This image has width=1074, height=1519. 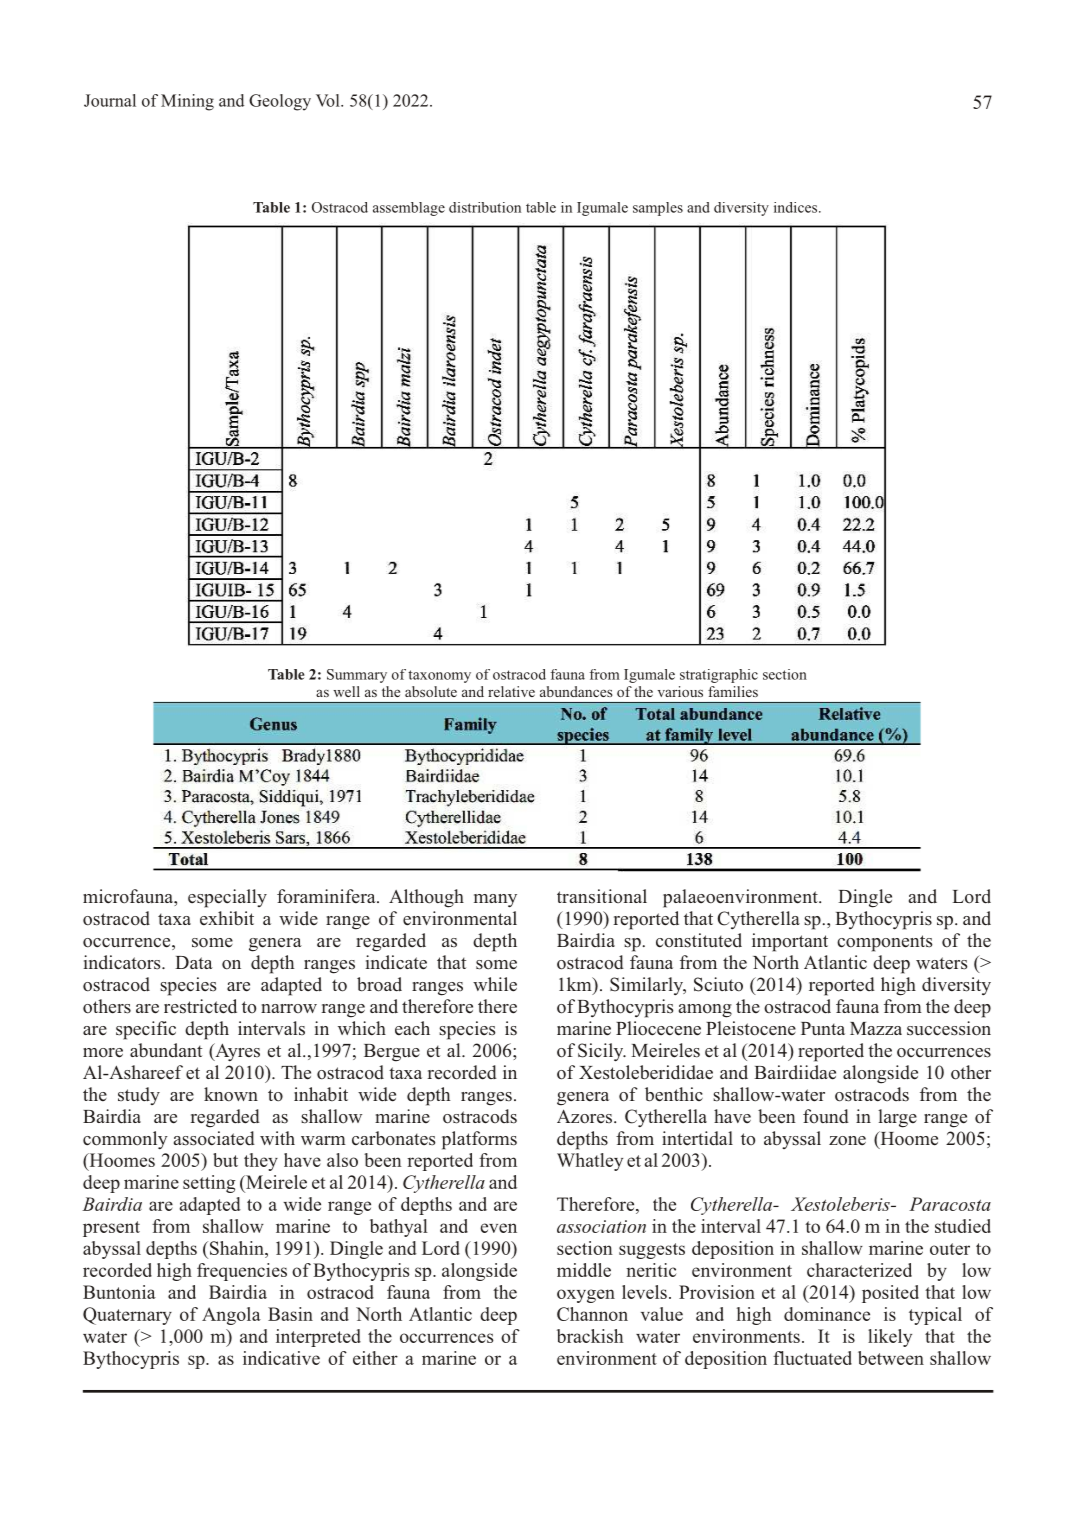 I want to click on Mazza, so click(x=876, y=1028).
